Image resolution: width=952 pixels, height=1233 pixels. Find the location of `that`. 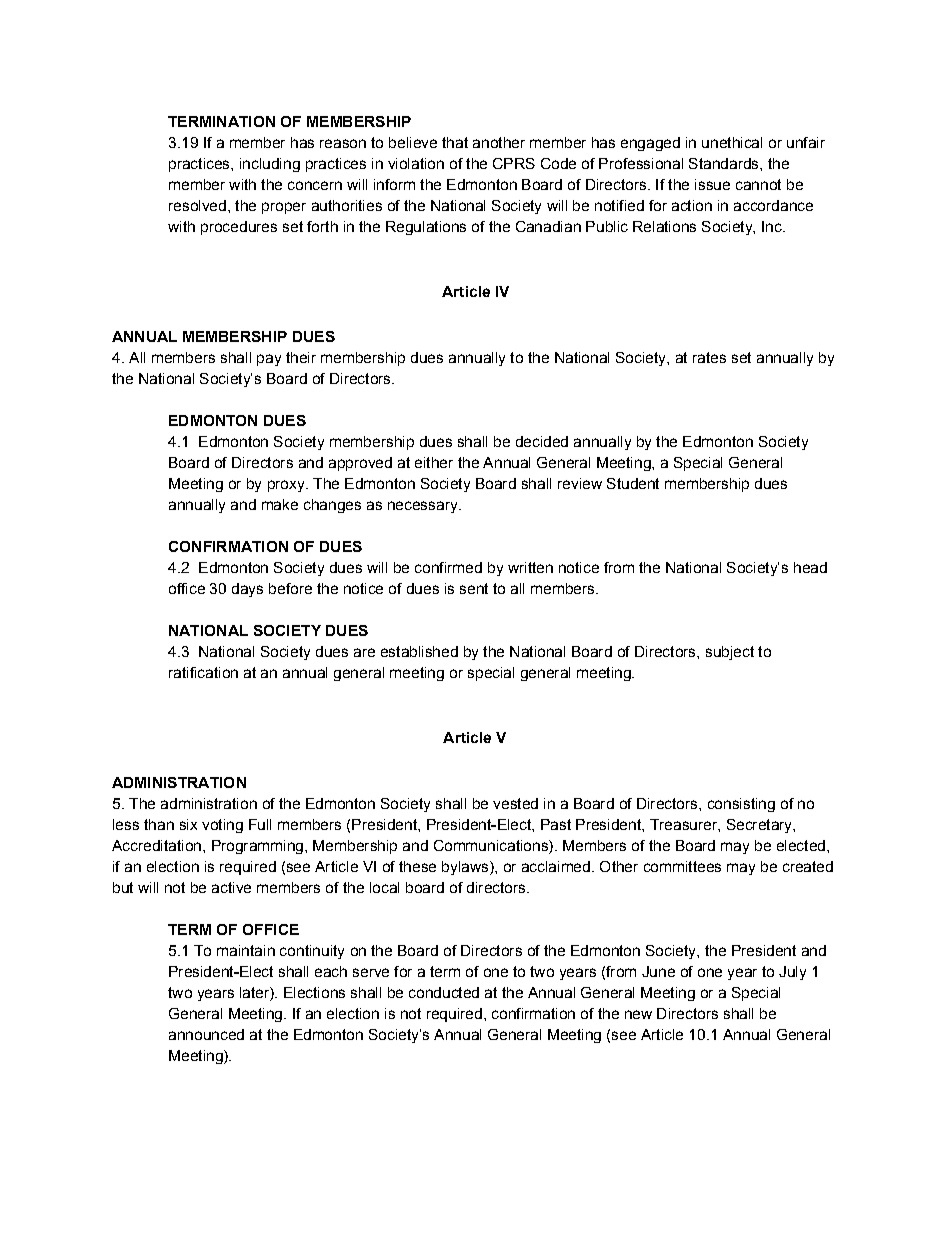

that is located at coordinates (455, 142).
